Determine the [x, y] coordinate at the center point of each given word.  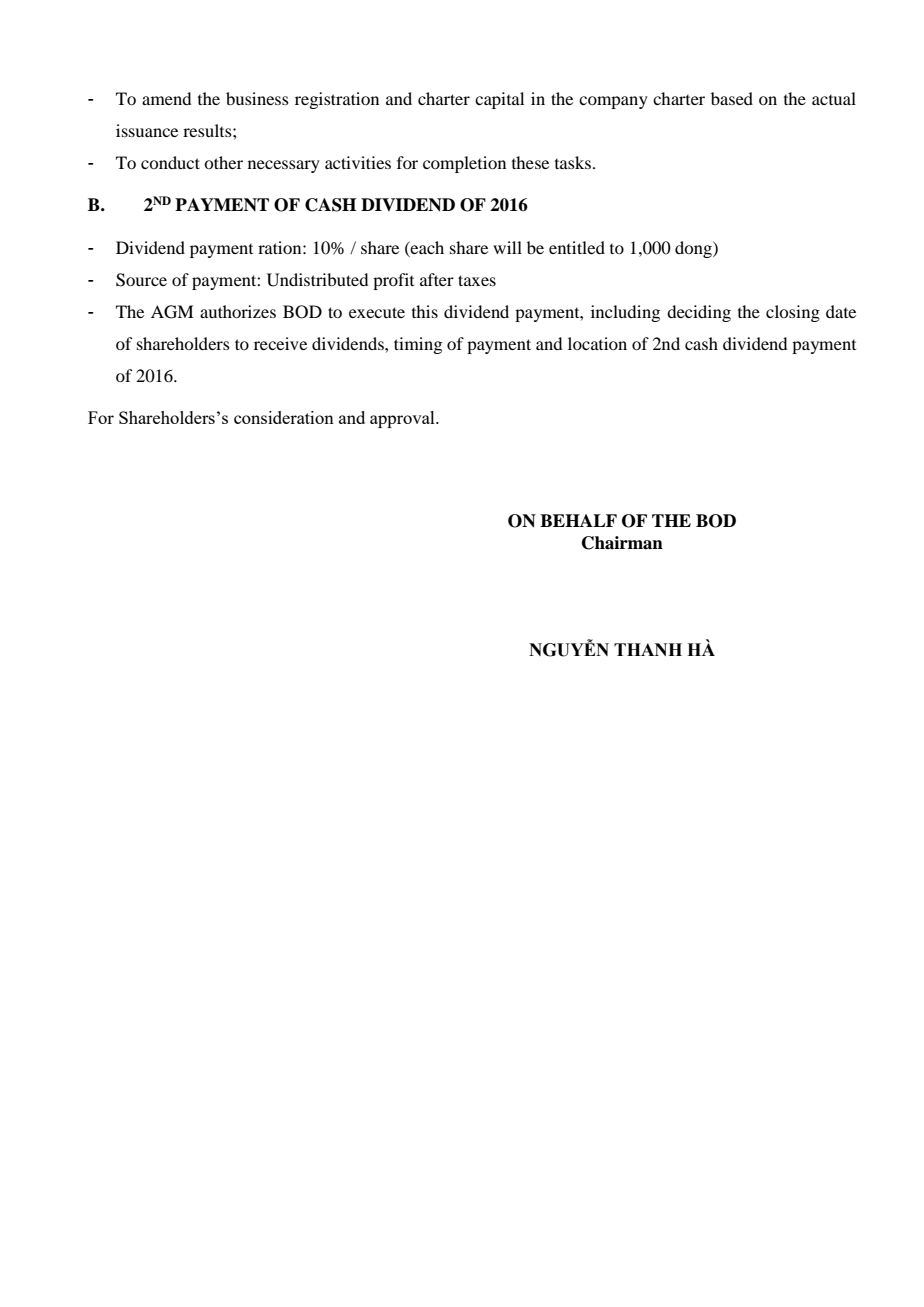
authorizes [238, 311]
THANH [648, 649]
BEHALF [578, 520]
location [597, 343]
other [223, 162]
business [257, 98]
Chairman [622, 543]
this [425, 311]
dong [694, 249]
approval [403, 419]
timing [418, 345]
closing [793, 313]
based [732, 98]
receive [280, 343]
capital [499, 100]
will [507, 247]
